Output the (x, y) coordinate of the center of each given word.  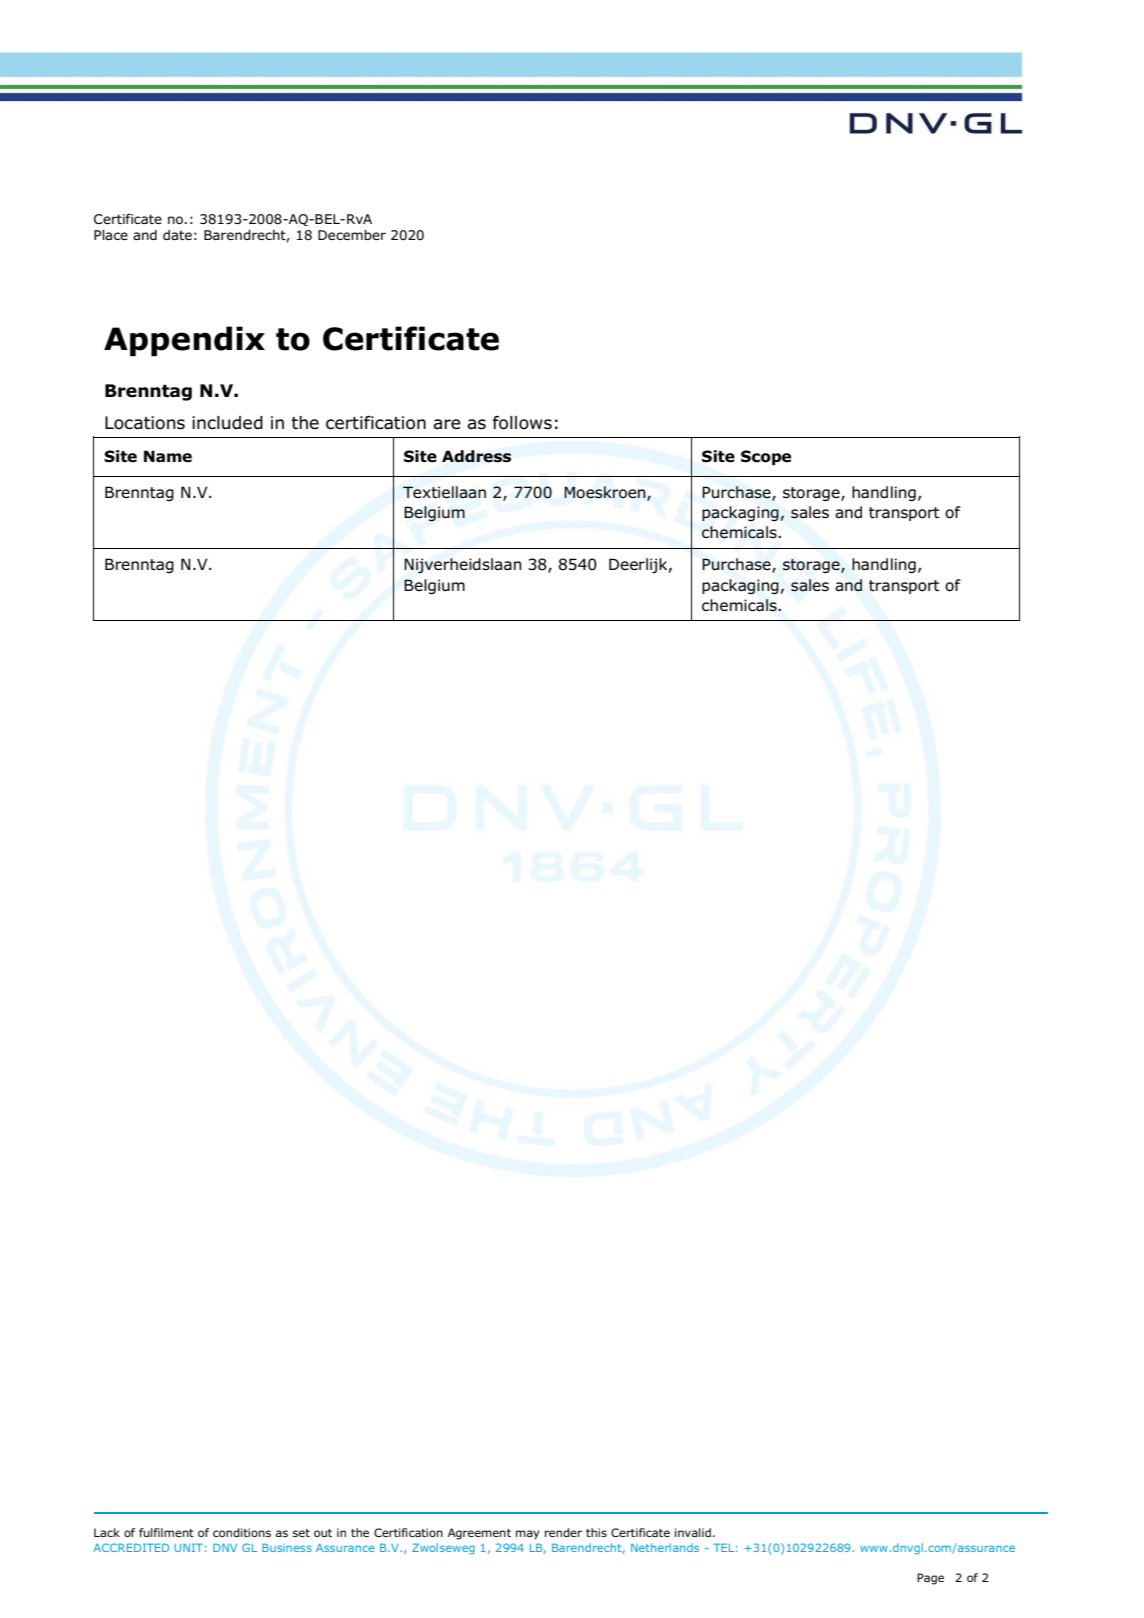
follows (522, 422)
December (352, 235)
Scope (766, 457)
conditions (242, 1532)
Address (476, 456)
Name (168, 456)
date (177, 235)
